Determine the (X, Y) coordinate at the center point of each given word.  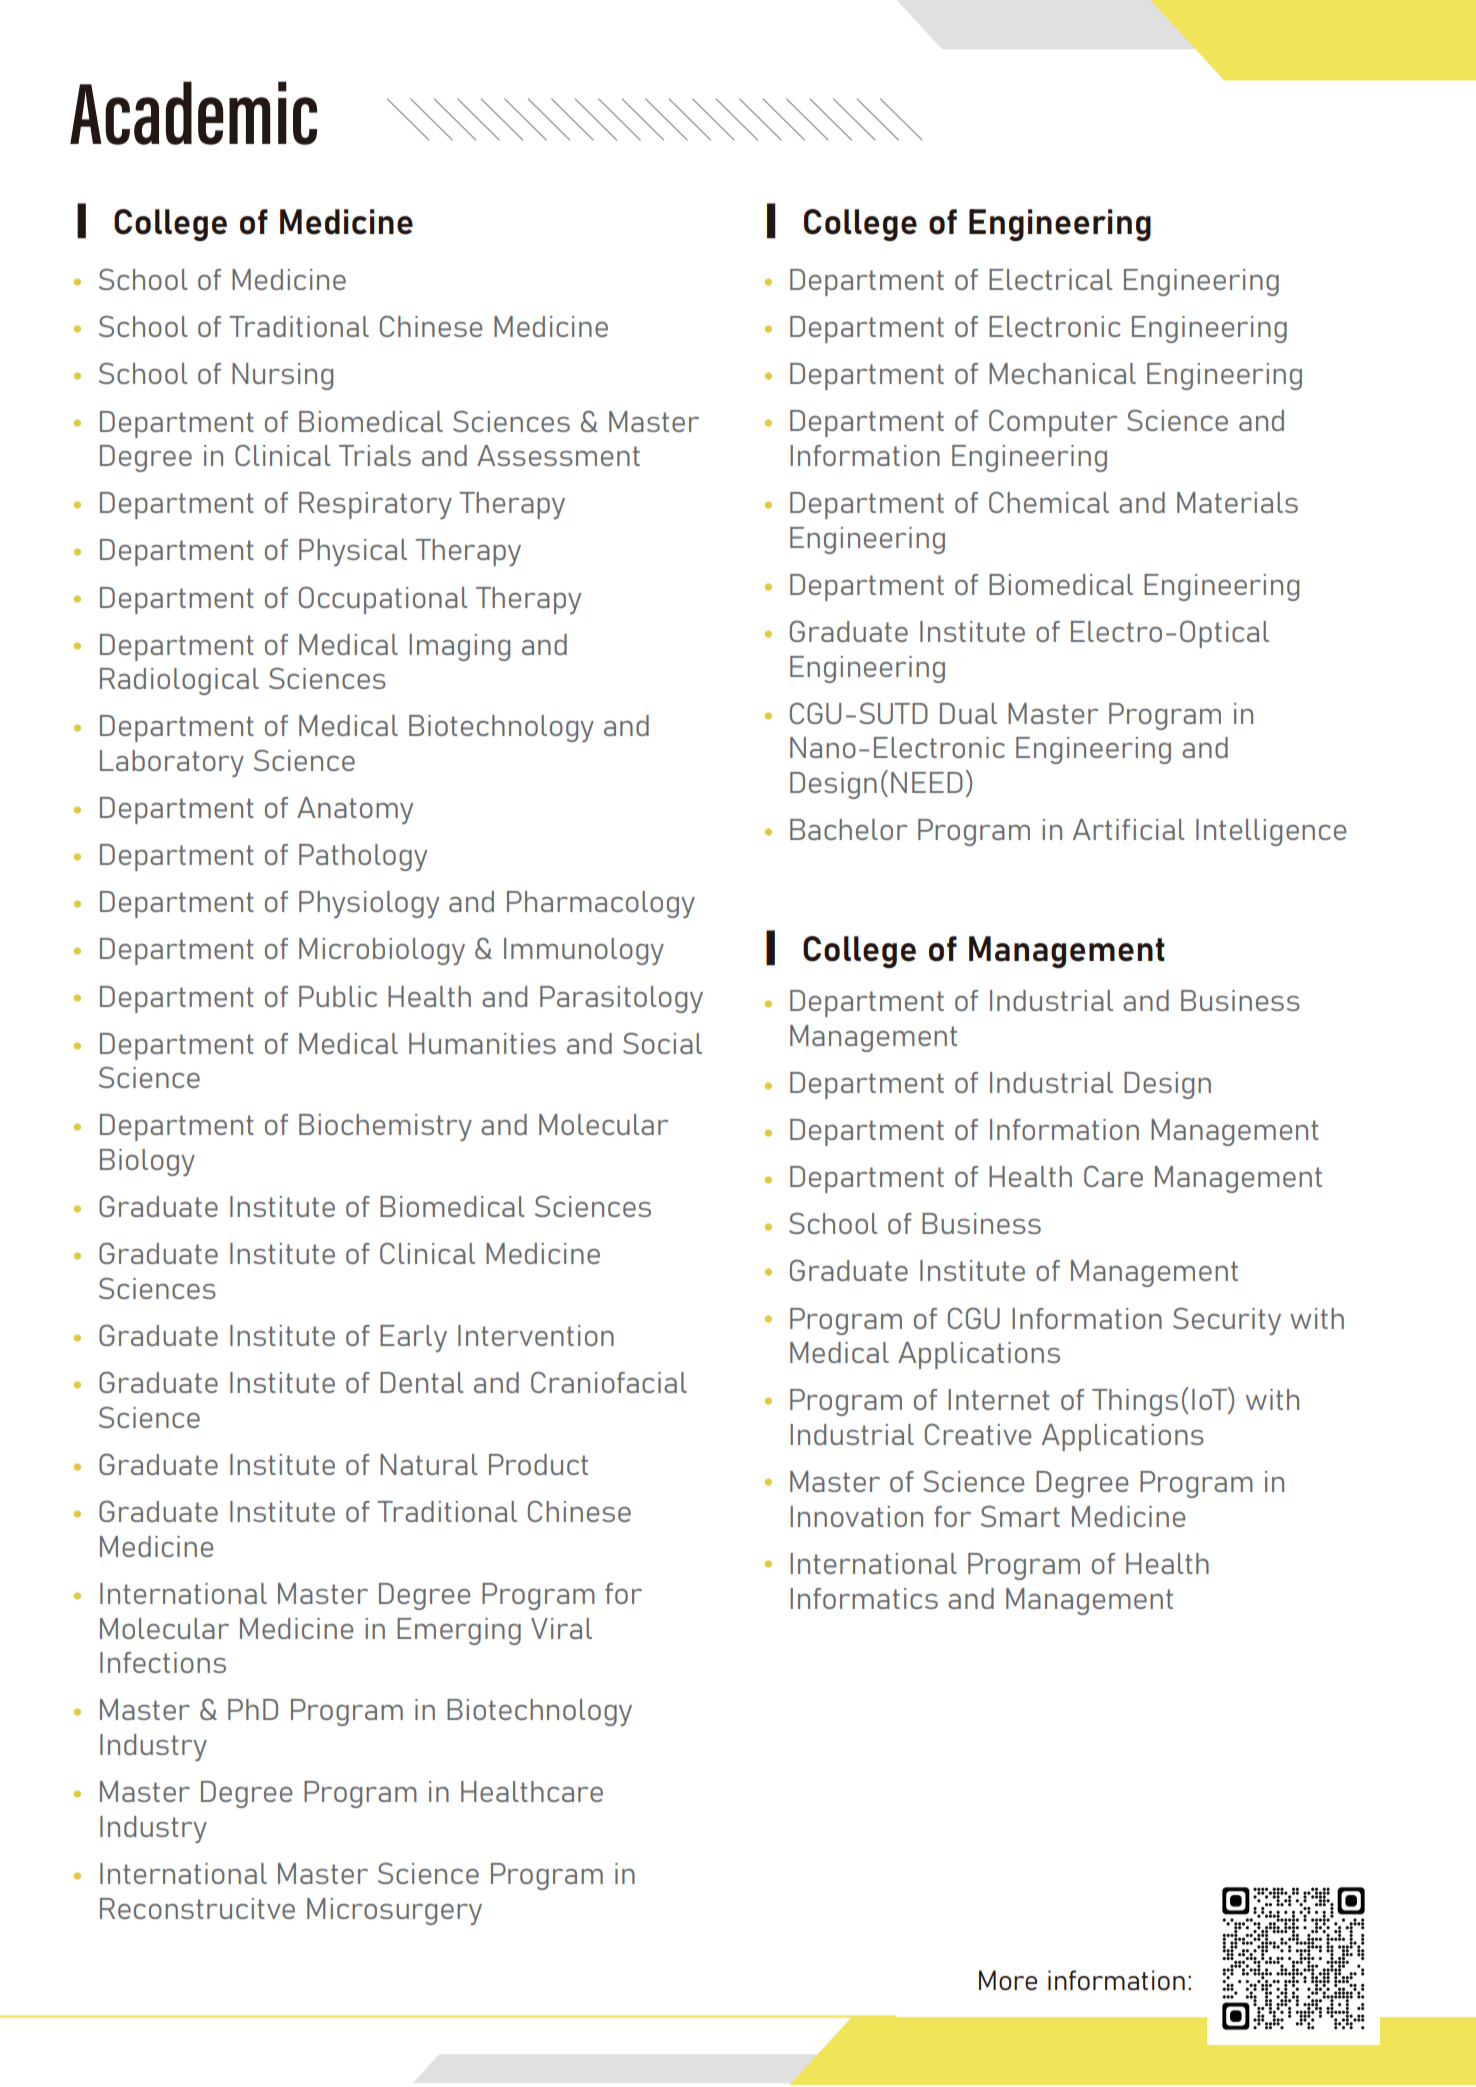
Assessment (558, 455)
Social (662, 1043)
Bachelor (848, 829)
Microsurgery (394, 1911)
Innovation (856, 1516)
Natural (429, 1464)
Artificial (1129, 829)
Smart (1020, 1516)
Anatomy (355, 810)
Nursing (282, 376)
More (1008, 1980)
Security (1227, 1321)
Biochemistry (385, 1127)
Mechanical (1062, 373)
